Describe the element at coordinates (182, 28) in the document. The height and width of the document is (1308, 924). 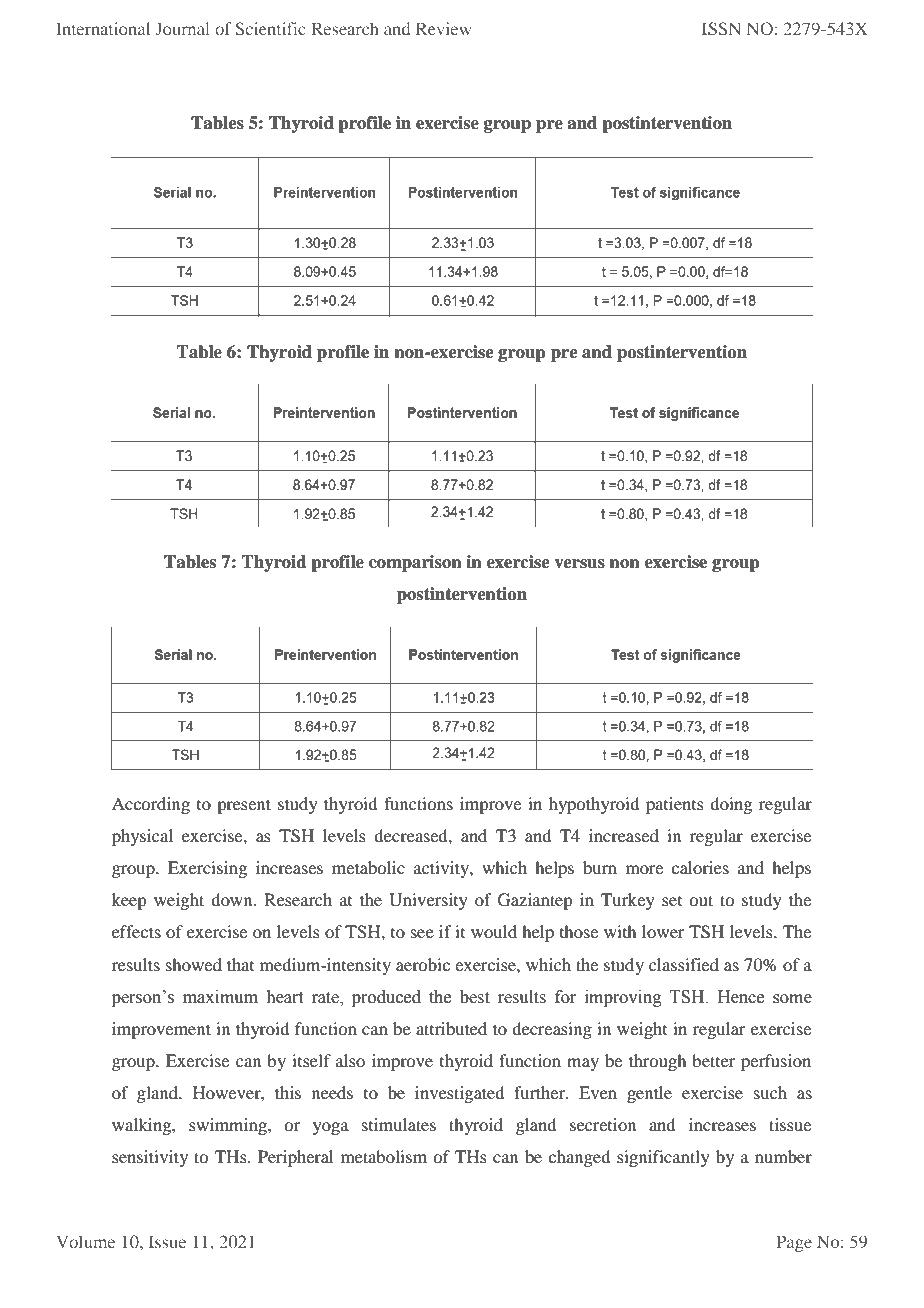
I see `Journal` at that location.
